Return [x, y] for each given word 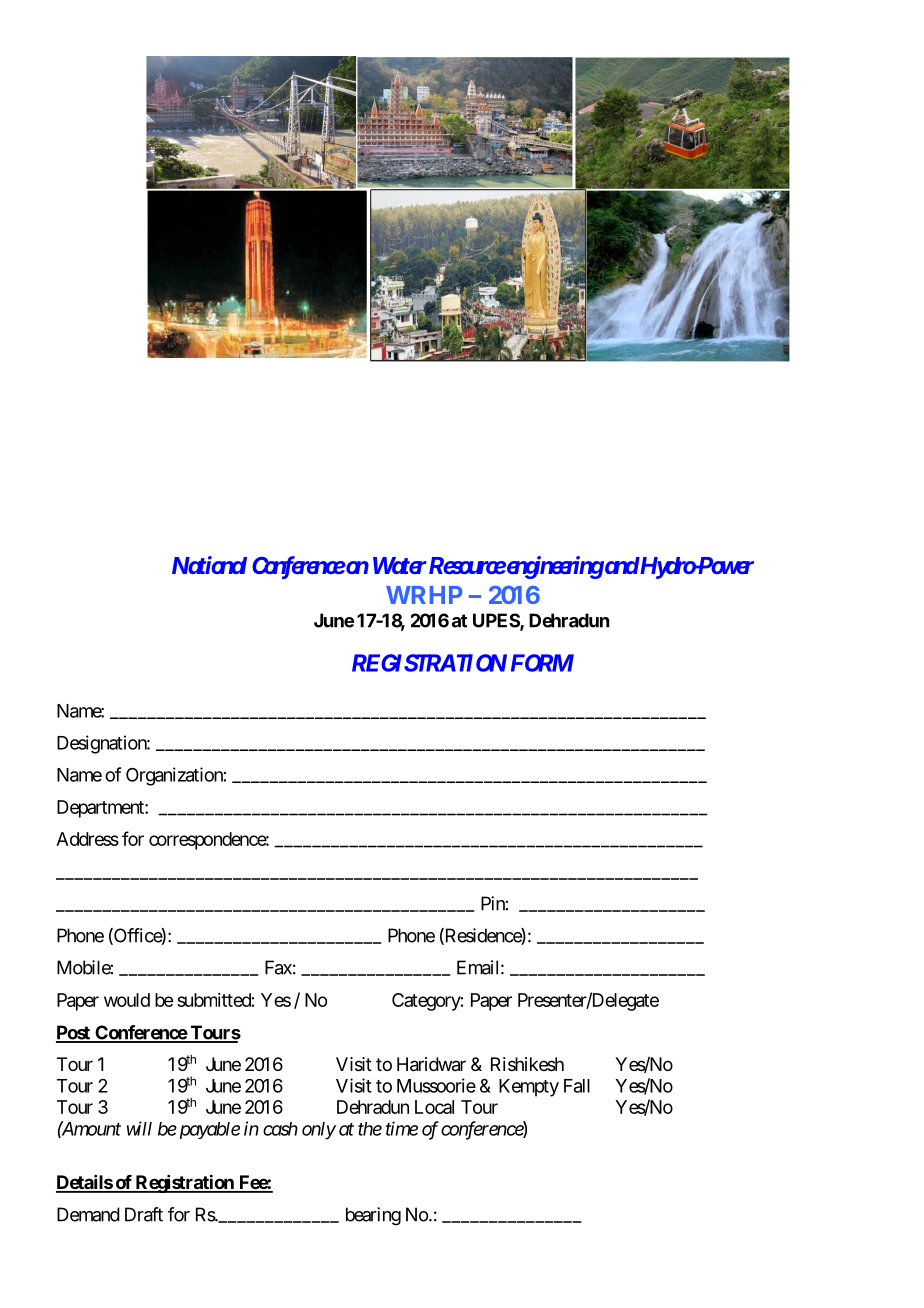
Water [399, 565]
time [402, 1128]
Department [101, 809]
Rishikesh [527, 1064]
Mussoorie [436, 1085]
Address [87, 839]
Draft [144, 1214]
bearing [373, 1216]
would [127, 1000]
